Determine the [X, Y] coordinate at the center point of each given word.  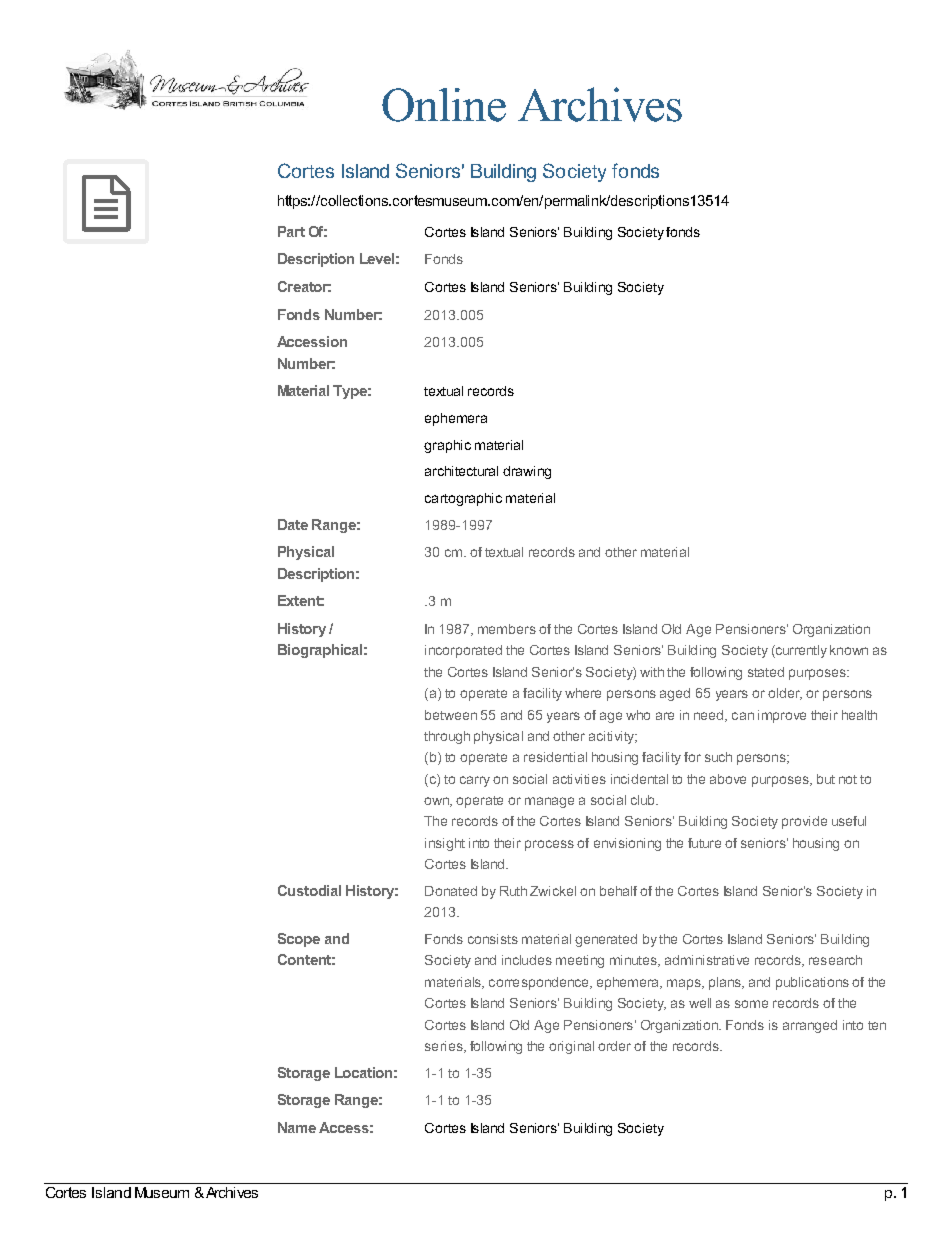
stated [766, 672]
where [583, 693]
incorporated [463, 651]
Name [297, 1127]
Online [444, 105]
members [507, 629]
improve [782, 716]
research [835, 960]
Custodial [309, 890]
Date [293, 524]
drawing [527, 472]
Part [291, 231]
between [451, 715]
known [849, 650]
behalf [618, 891]
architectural [461, 471]
